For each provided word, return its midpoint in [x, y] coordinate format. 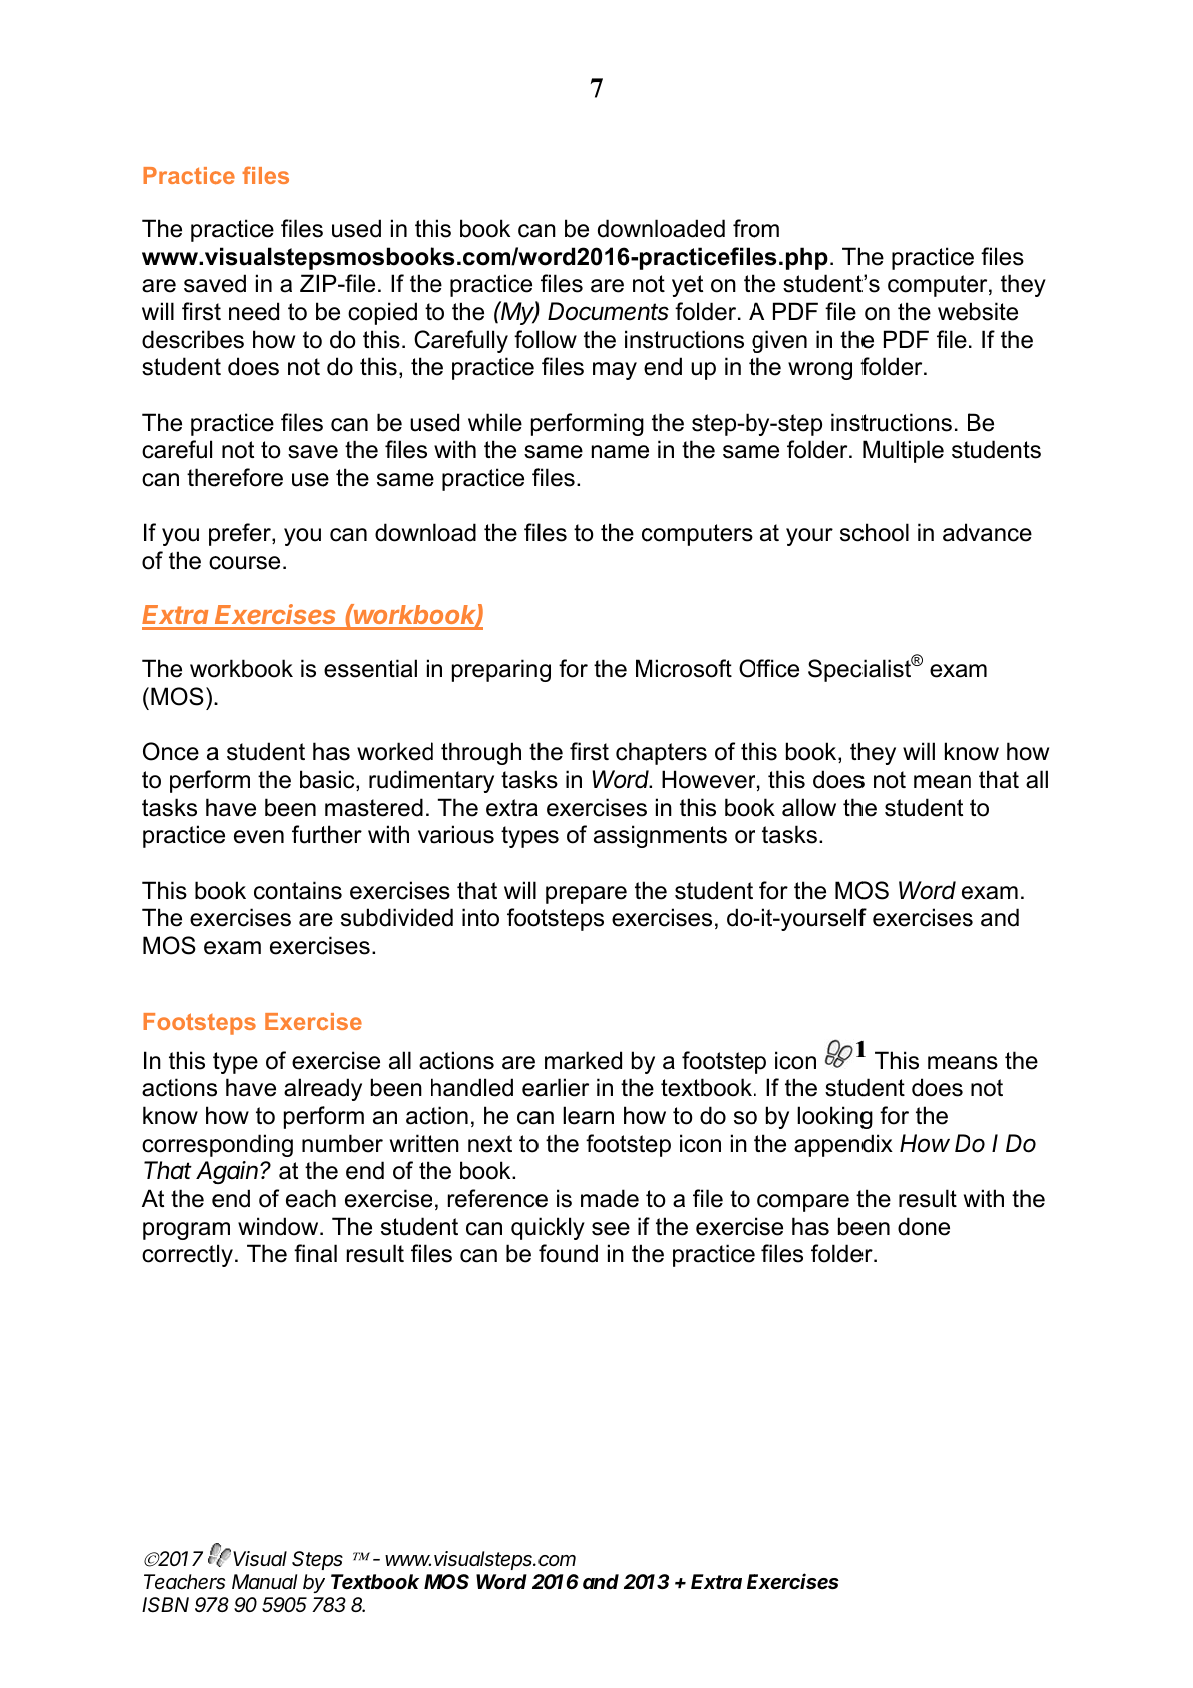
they [1023, 285]
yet [687, 286]
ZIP [319, 283]
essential [370, 668]
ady [343, 1089]
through [481, 753]
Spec [835, 670]
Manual [264, 1581]
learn [588, 1115]
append [834, 1145]
